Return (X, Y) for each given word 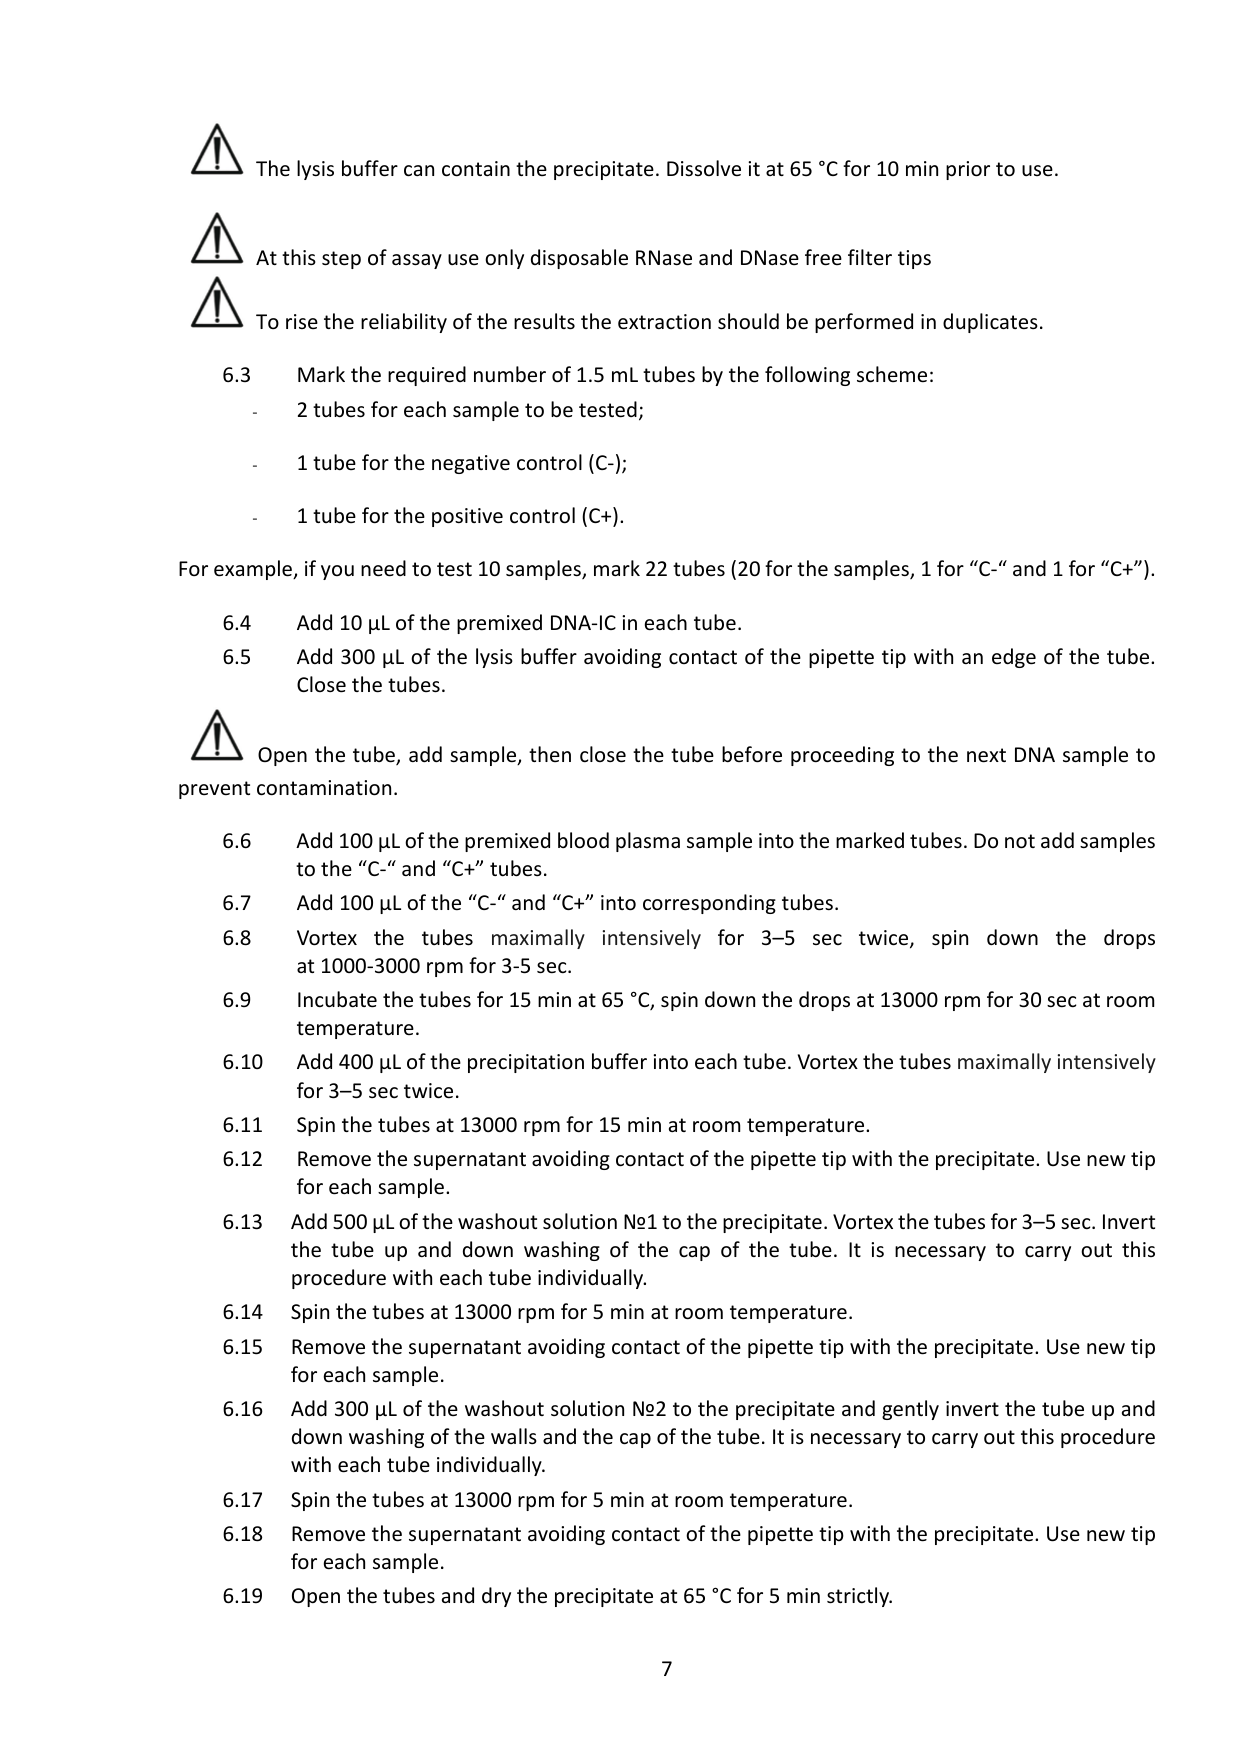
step (341, 260)
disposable (579, 259)
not (1020, 841)
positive (467, 517)
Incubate (337, 999)
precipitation (526, 1063)
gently (910, 1410)
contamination (324, 788)
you (337, 572)
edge (1014, 658)
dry (496, 1597)
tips (914, 259)
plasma (648, 842)
